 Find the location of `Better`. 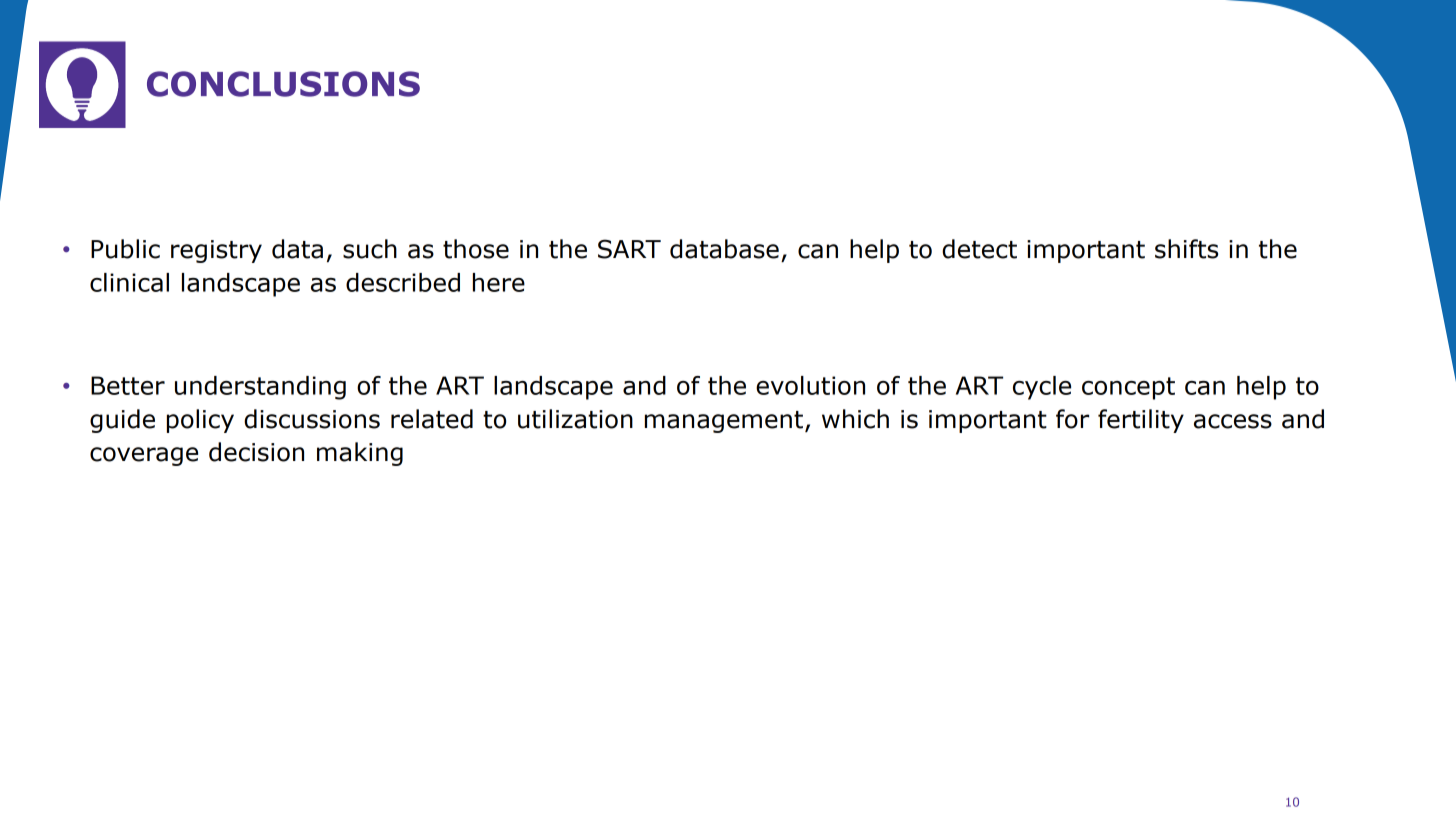

Better is located at coordinates (128, 385).
